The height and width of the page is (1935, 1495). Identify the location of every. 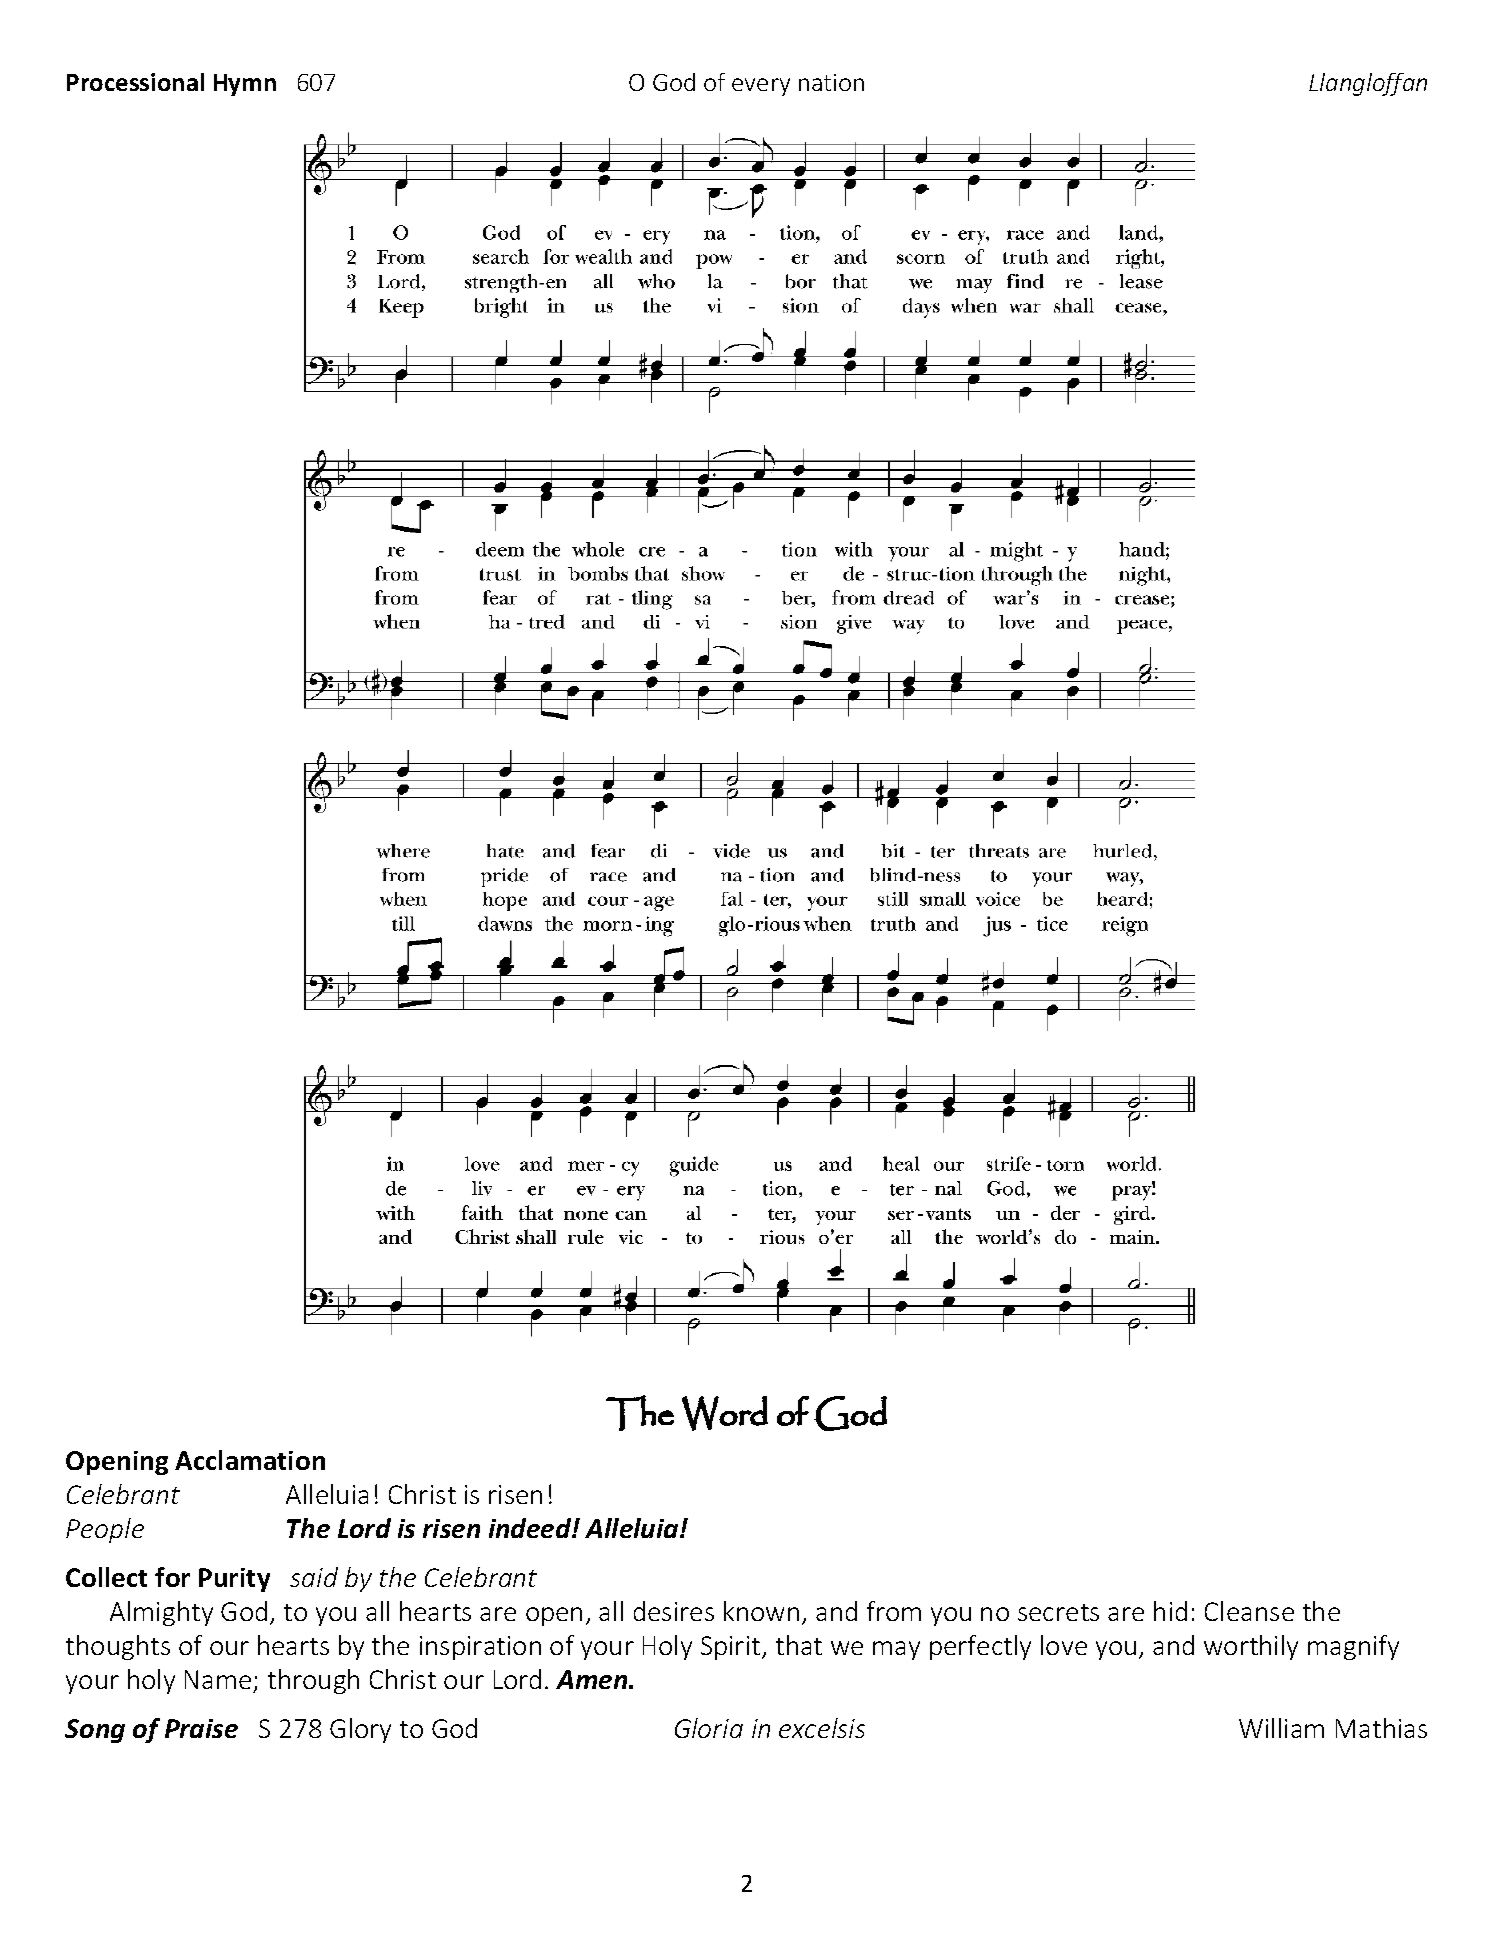
(761, 87).
